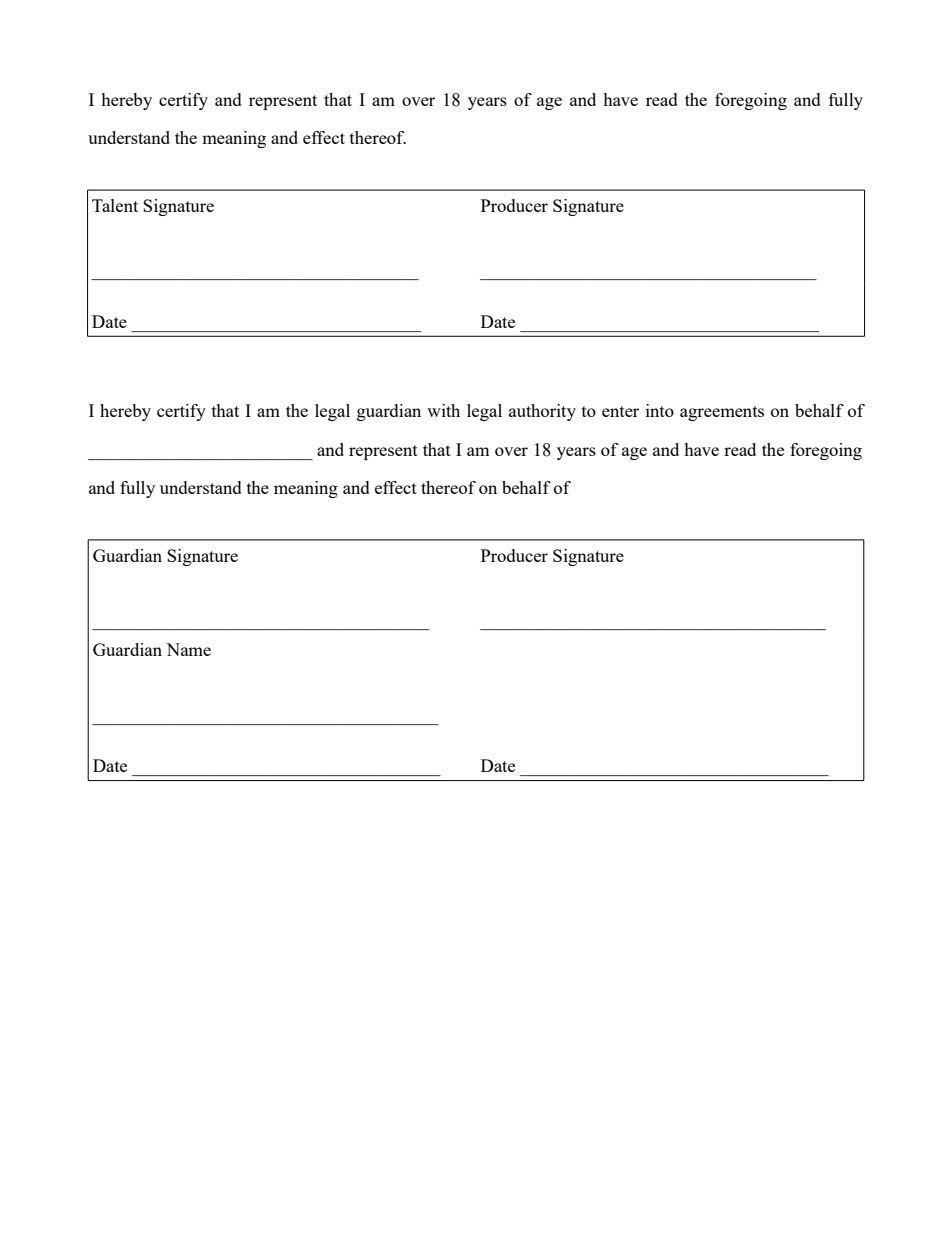  What do you see at coordinates (722, 413) in the document?
I see `agreements` at bounding box center [722, 413].
